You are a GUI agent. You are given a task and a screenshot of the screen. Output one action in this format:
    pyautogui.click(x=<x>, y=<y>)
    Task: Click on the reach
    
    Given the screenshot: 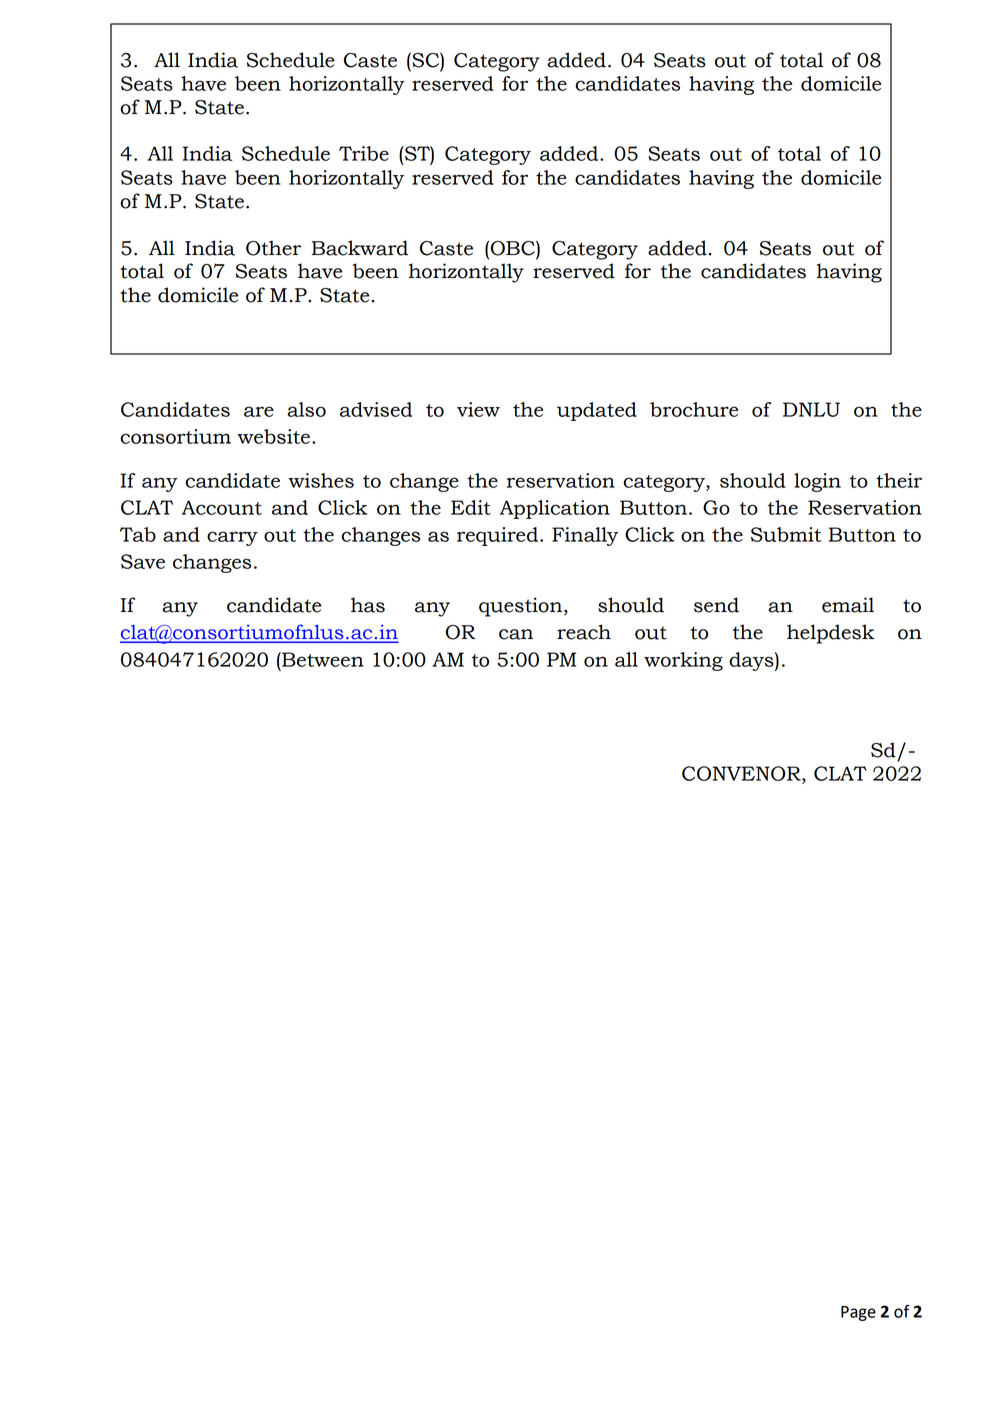 What is the action you would take?
    pyautogui.click(x=584, y=632)
